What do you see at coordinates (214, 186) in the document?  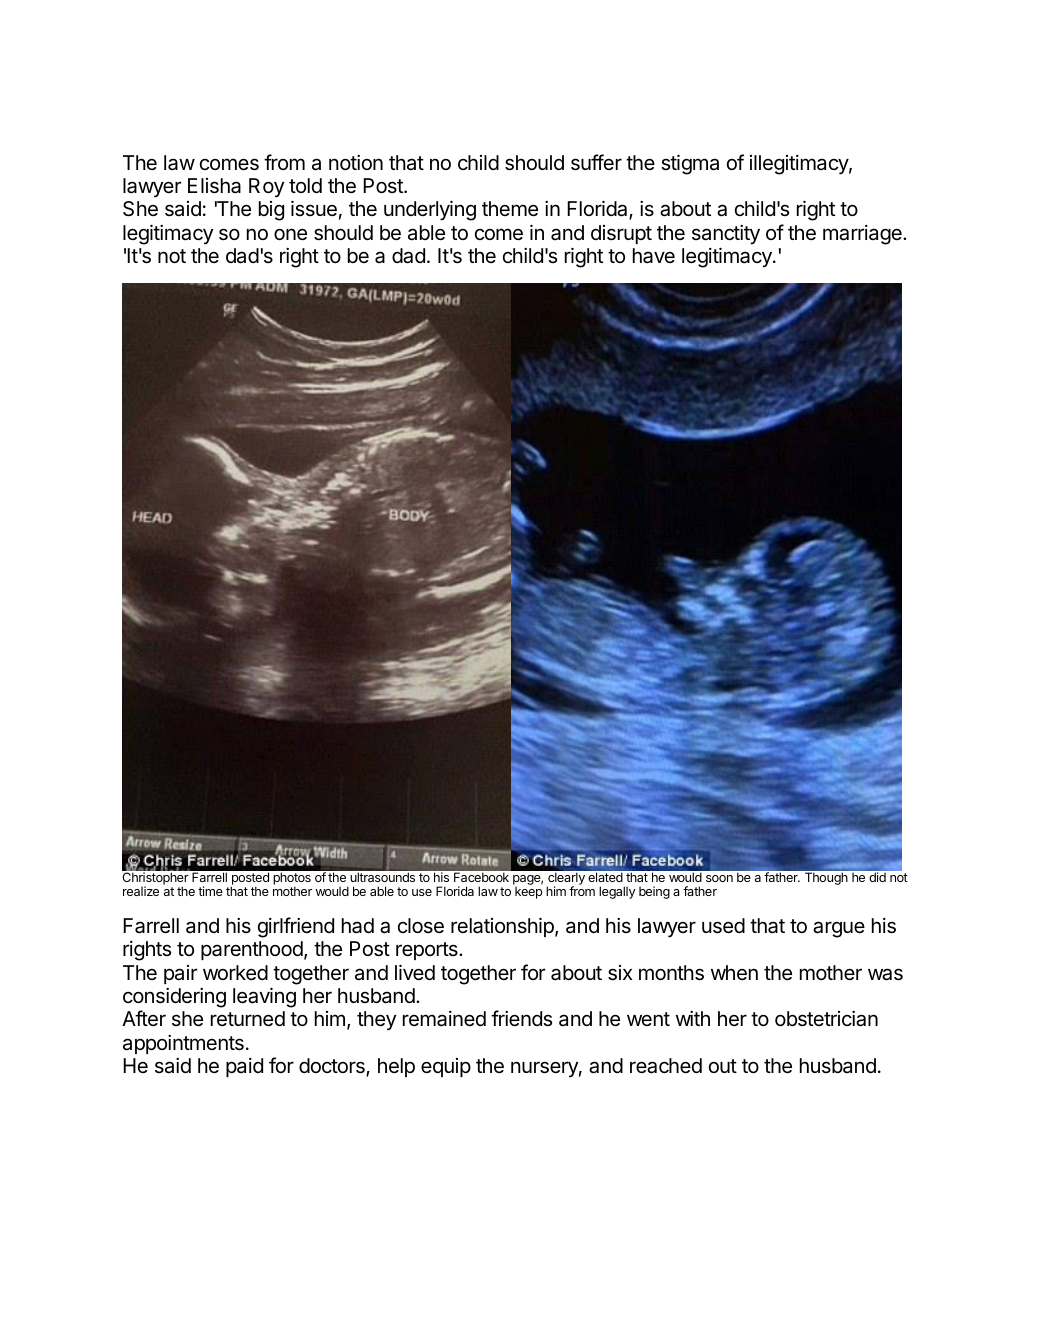 I see `Elisha` at bounding box center [214, 186].
